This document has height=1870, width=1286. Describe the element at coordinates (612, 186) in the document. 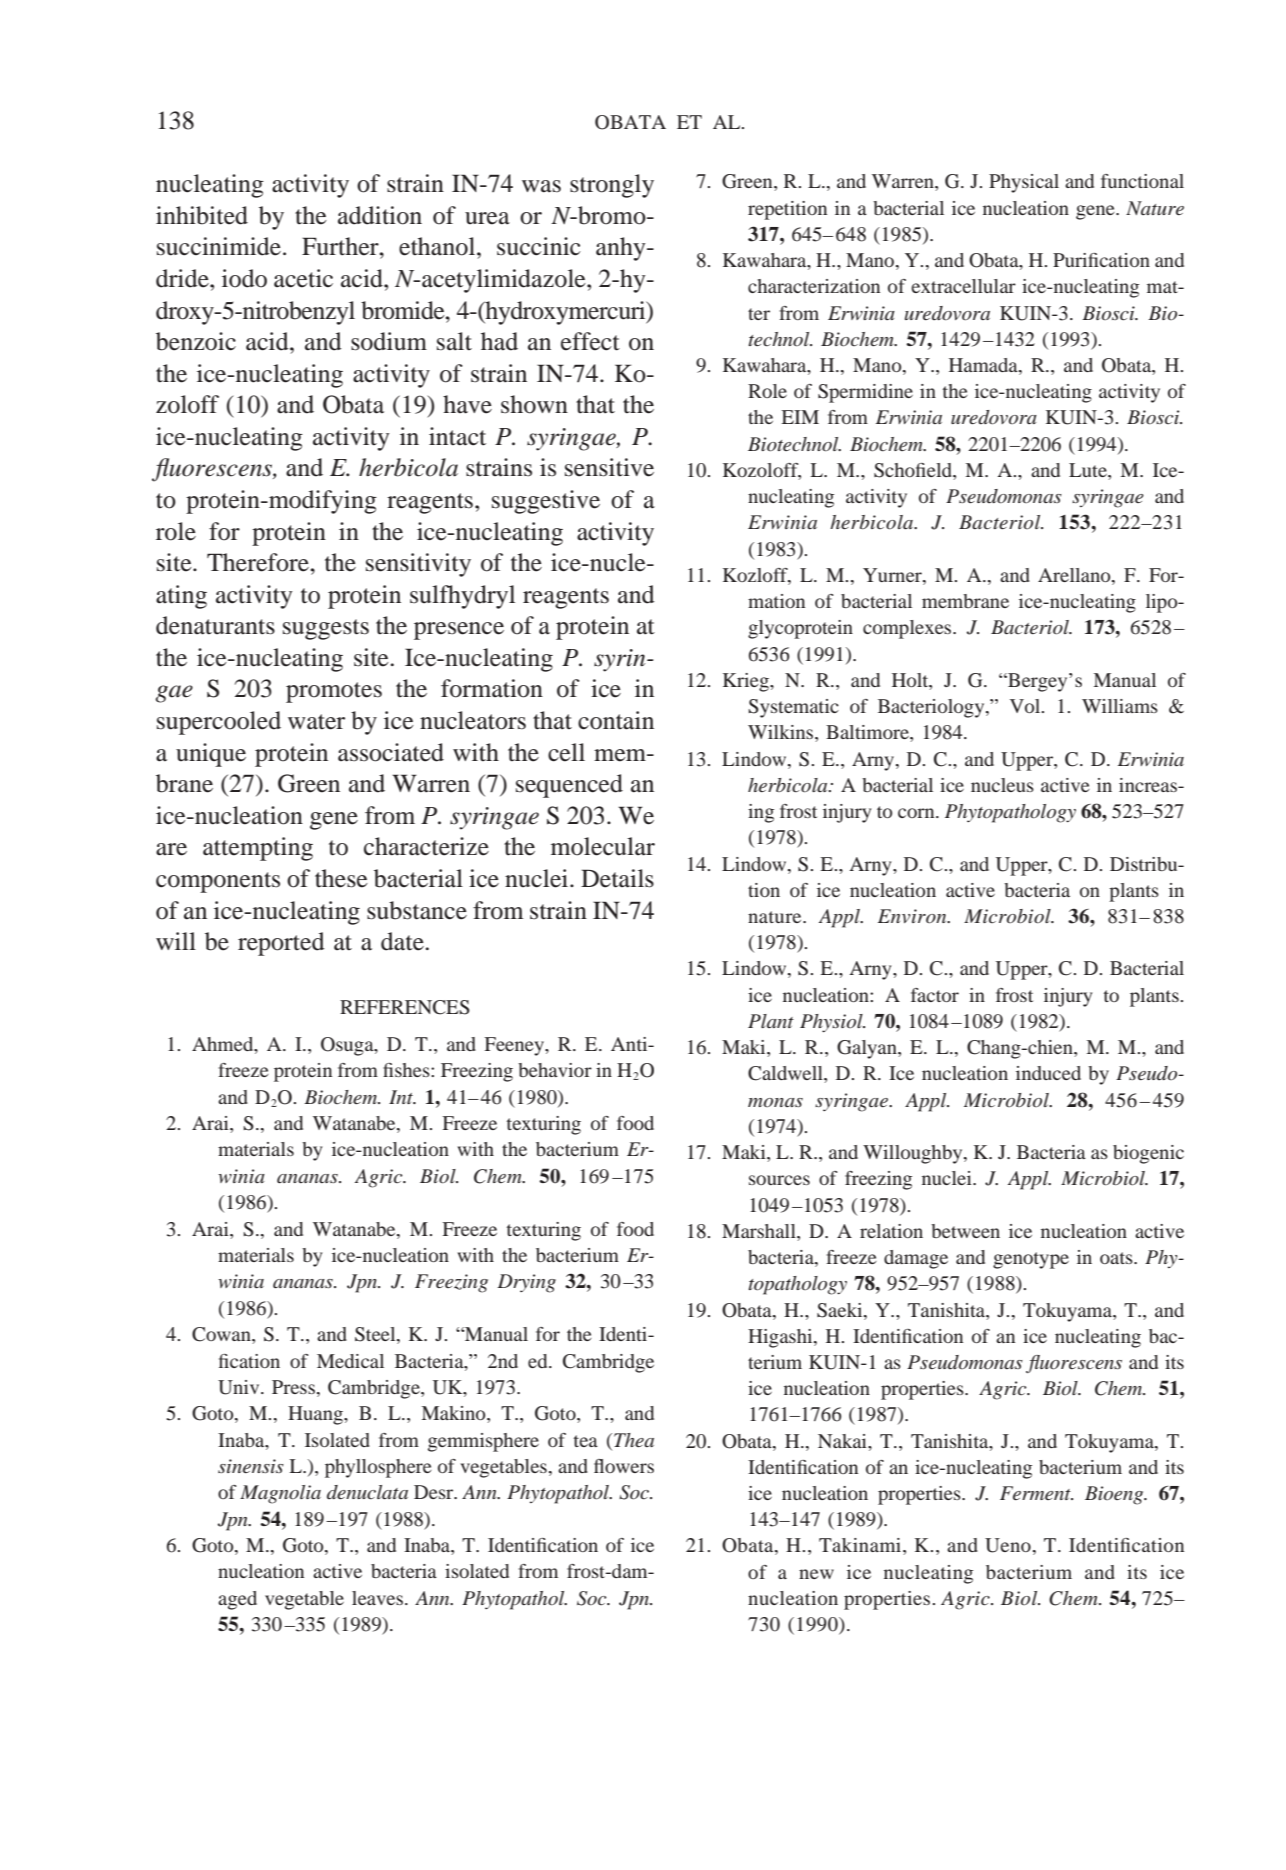

I see `strongly` at that location.
